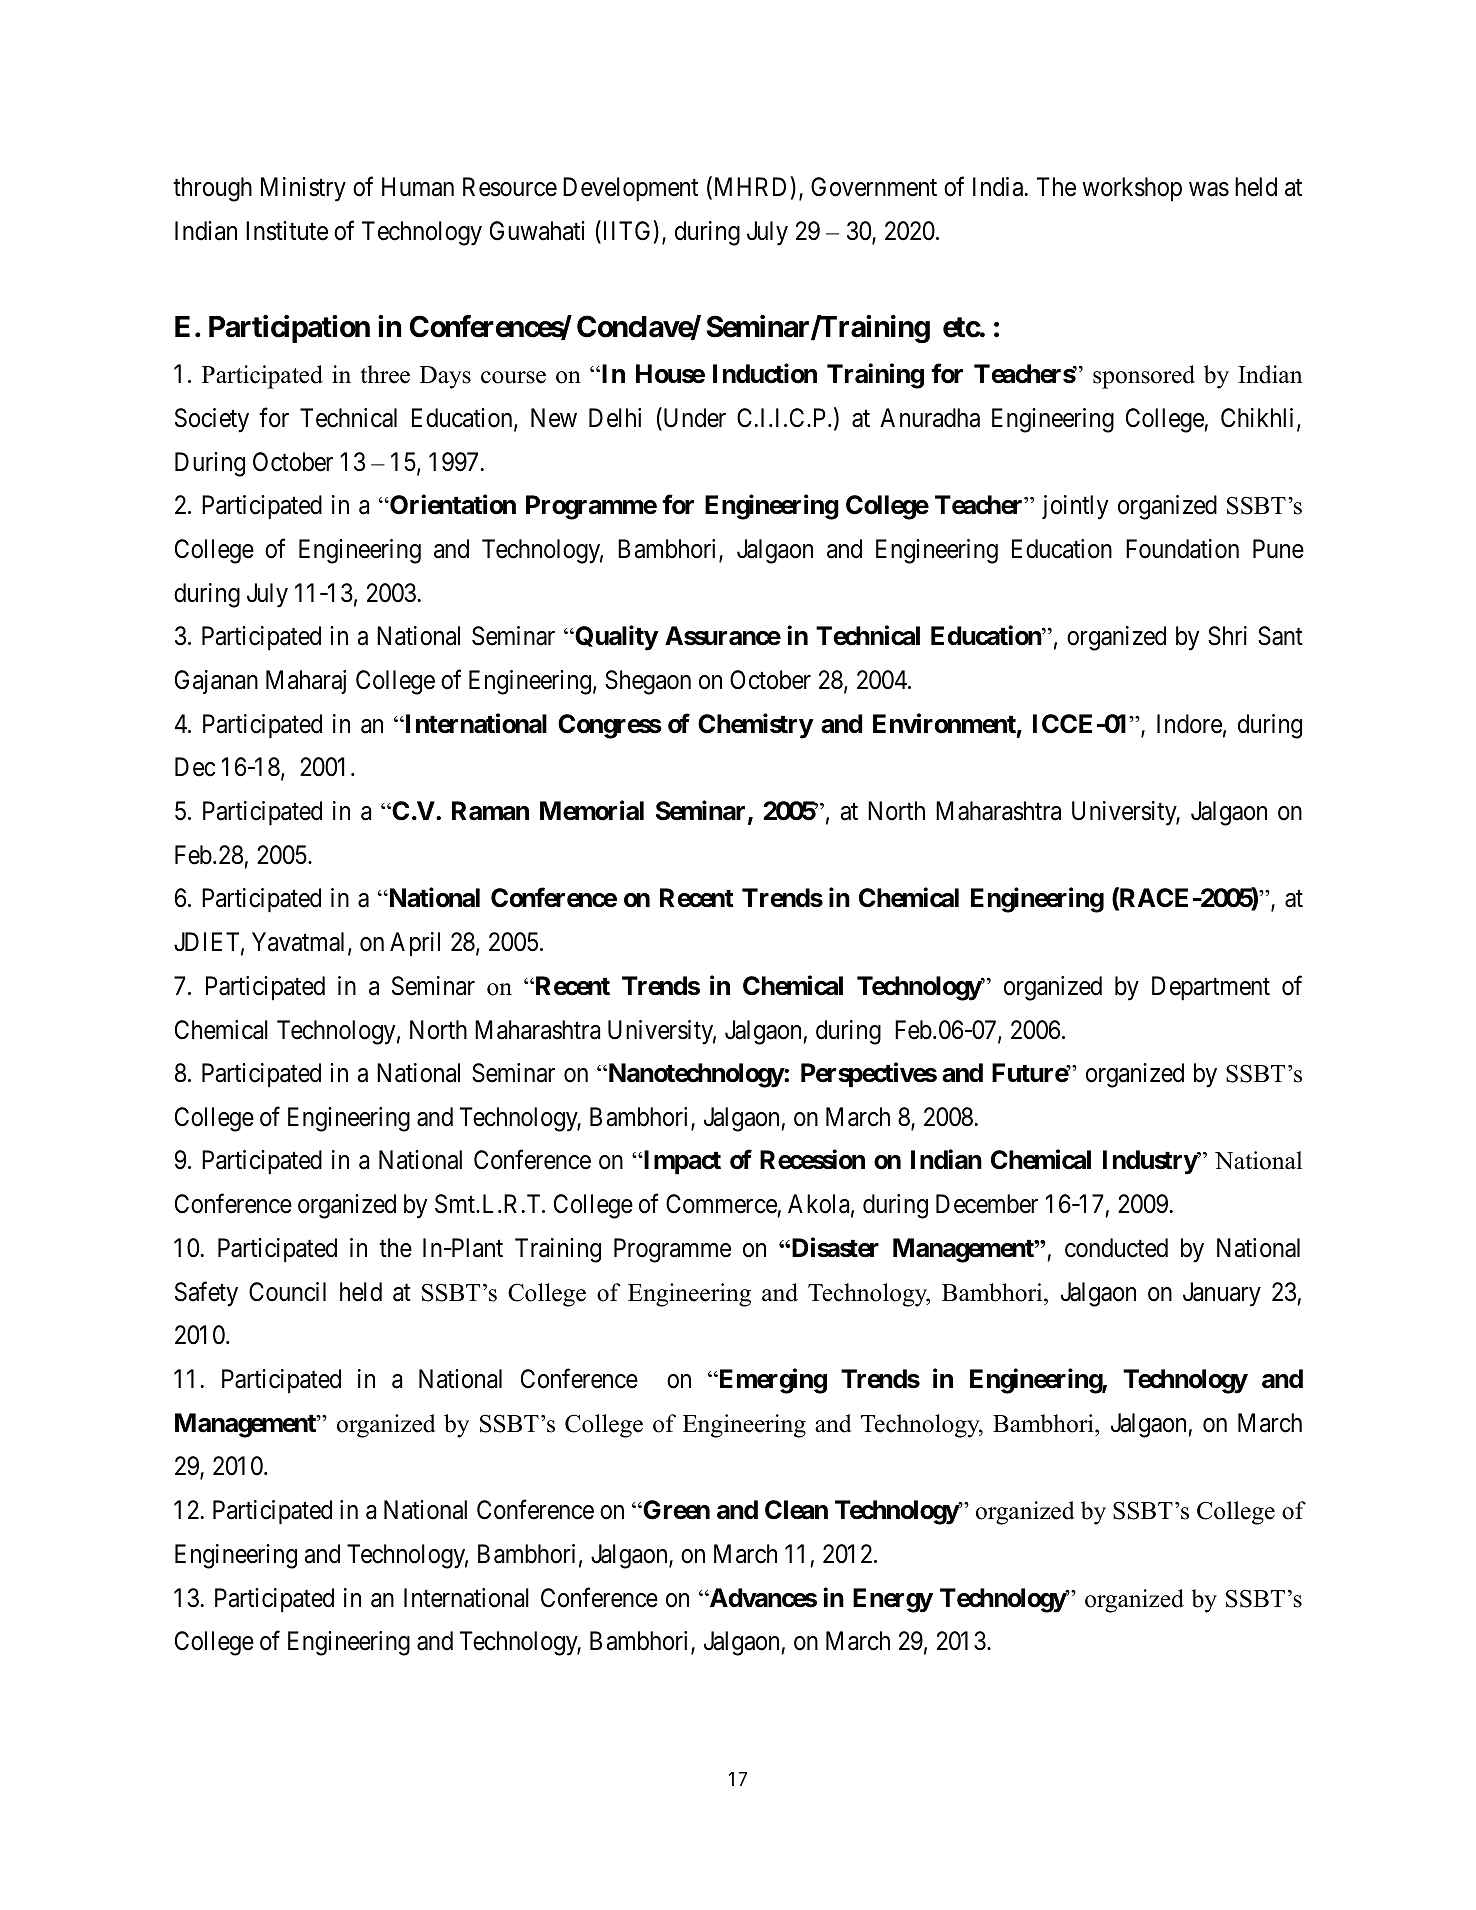  I want to click on Development, so click(630, 189).
